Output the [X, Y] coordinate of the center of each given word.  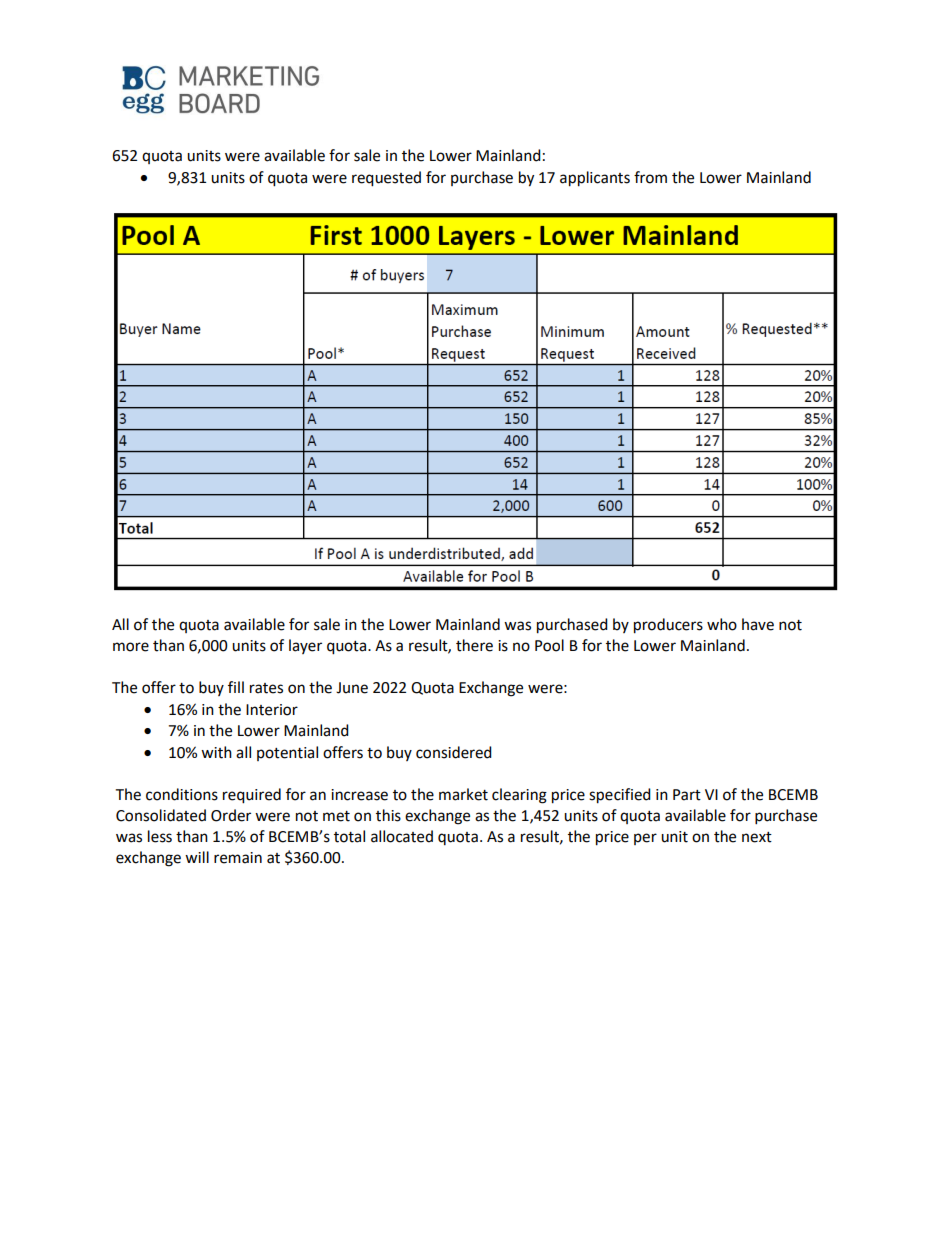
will [197, 857]
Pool [549, 645]
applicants [595, 179]
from [650, 177]
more [131, 647]
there [474, 645]
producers [668, 626]
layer [305, 646]
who [722, 624]
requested [386, 179]
